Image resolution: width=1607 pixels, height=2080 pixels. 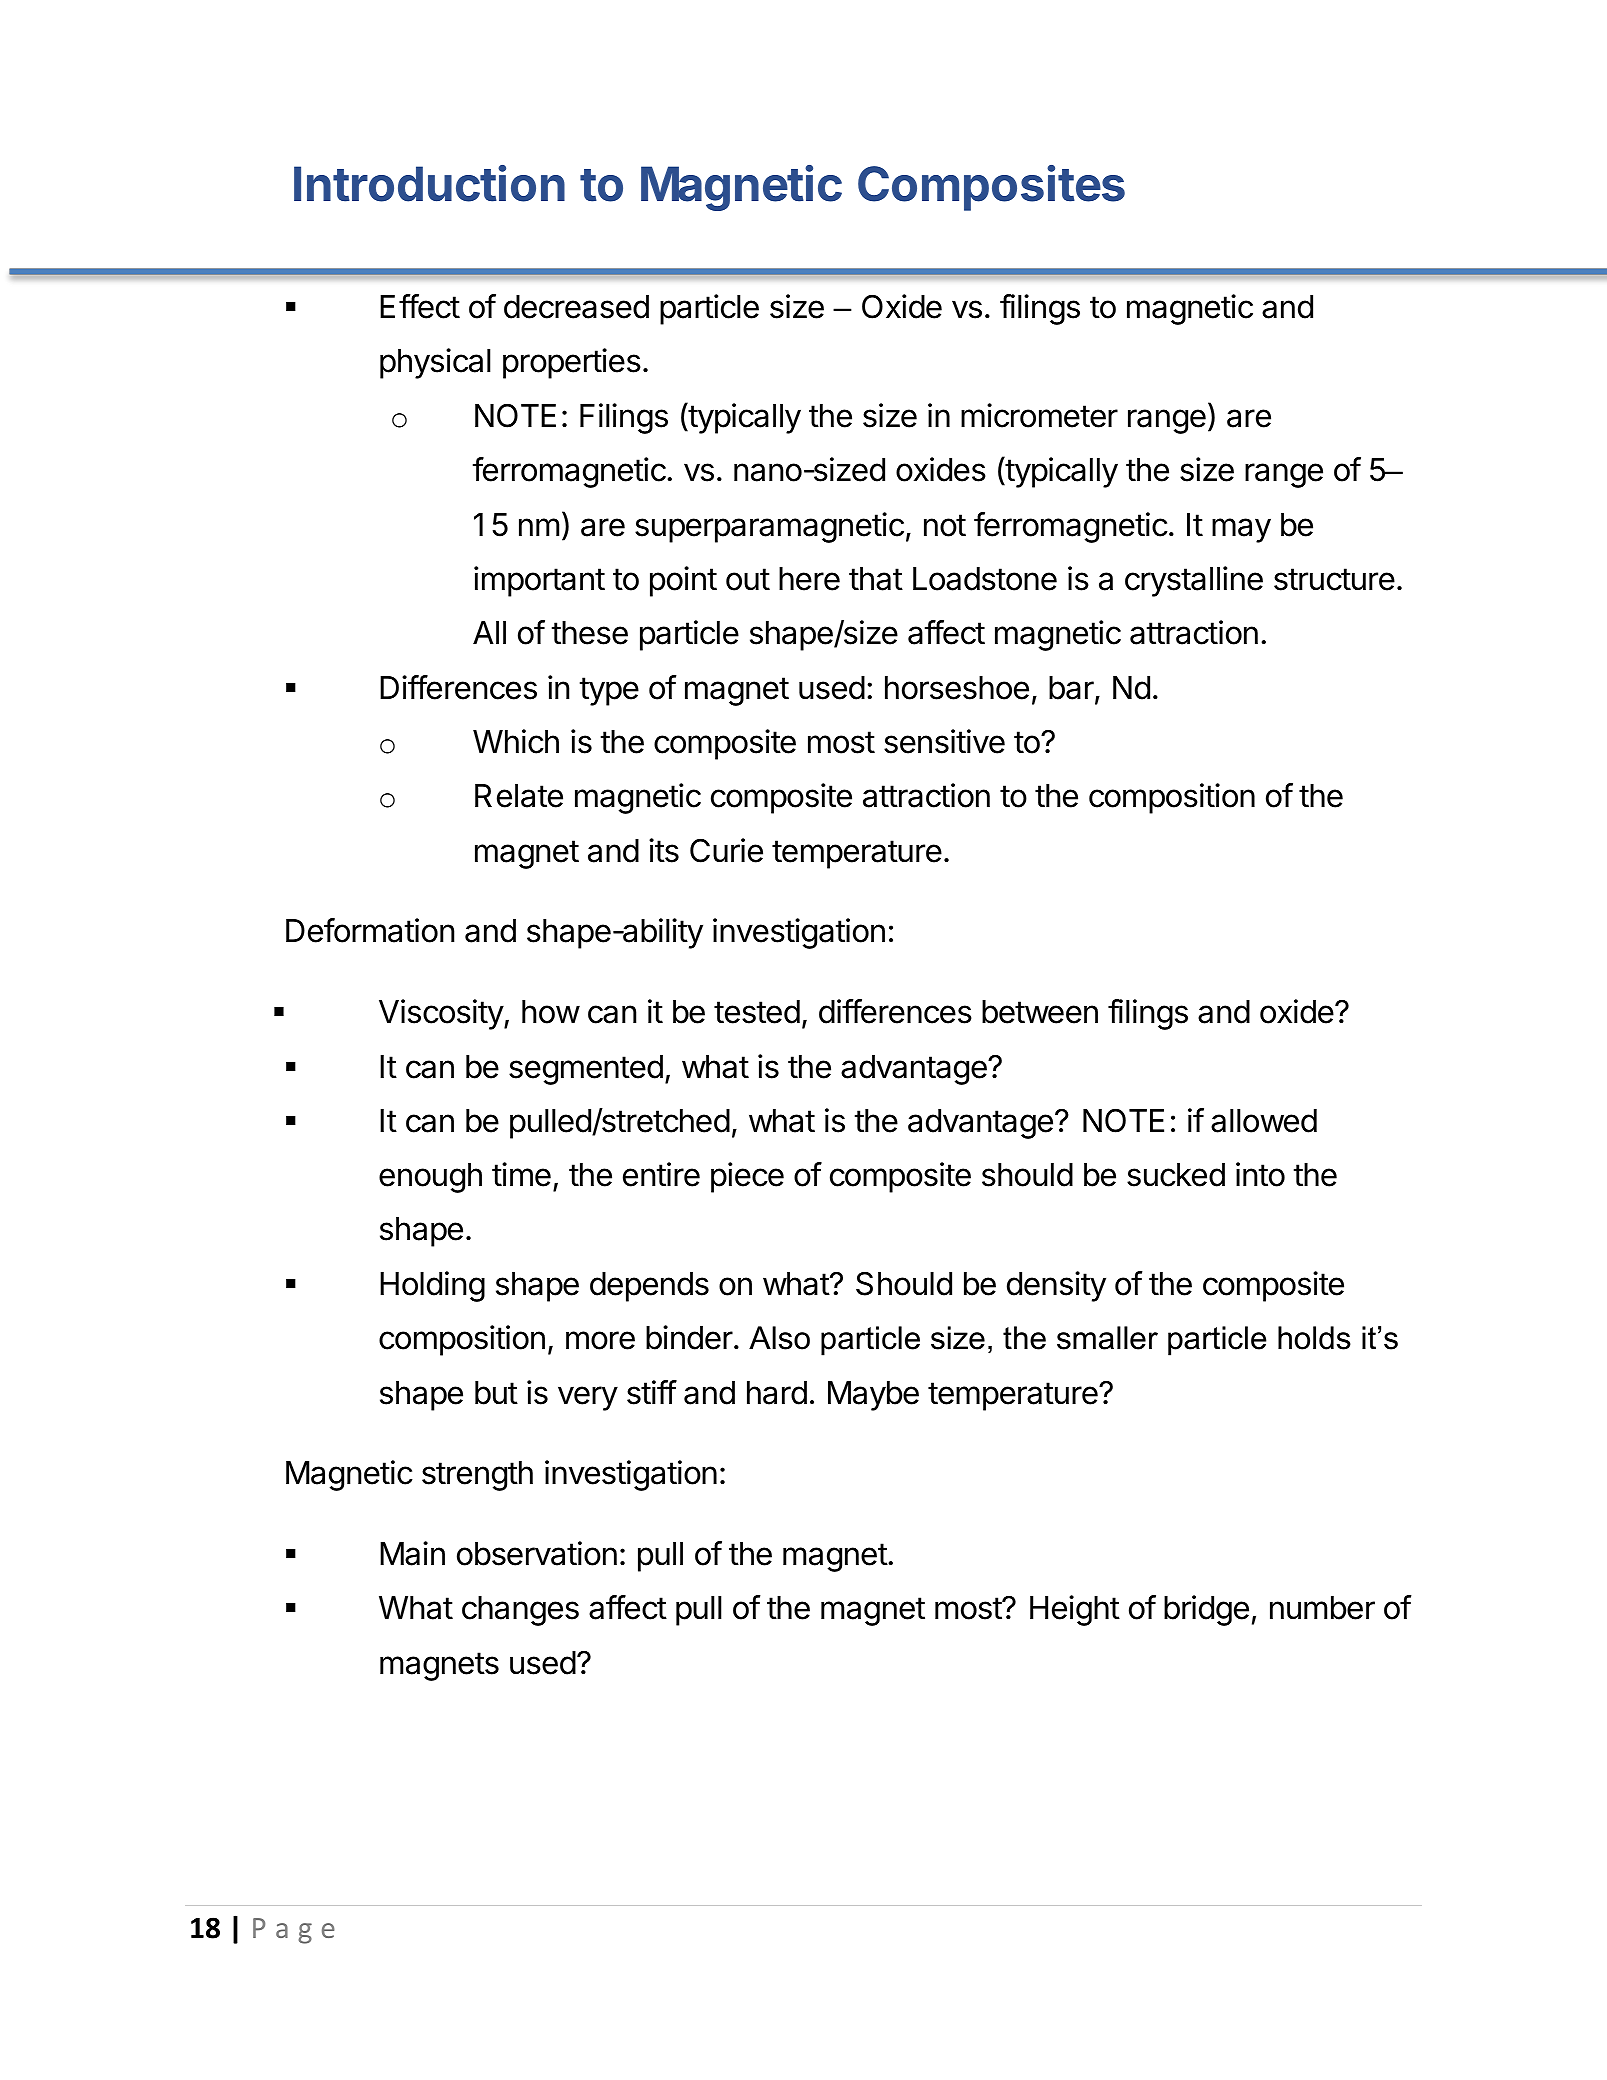 I want to click on Deformation, so click(x=370, y=930).
